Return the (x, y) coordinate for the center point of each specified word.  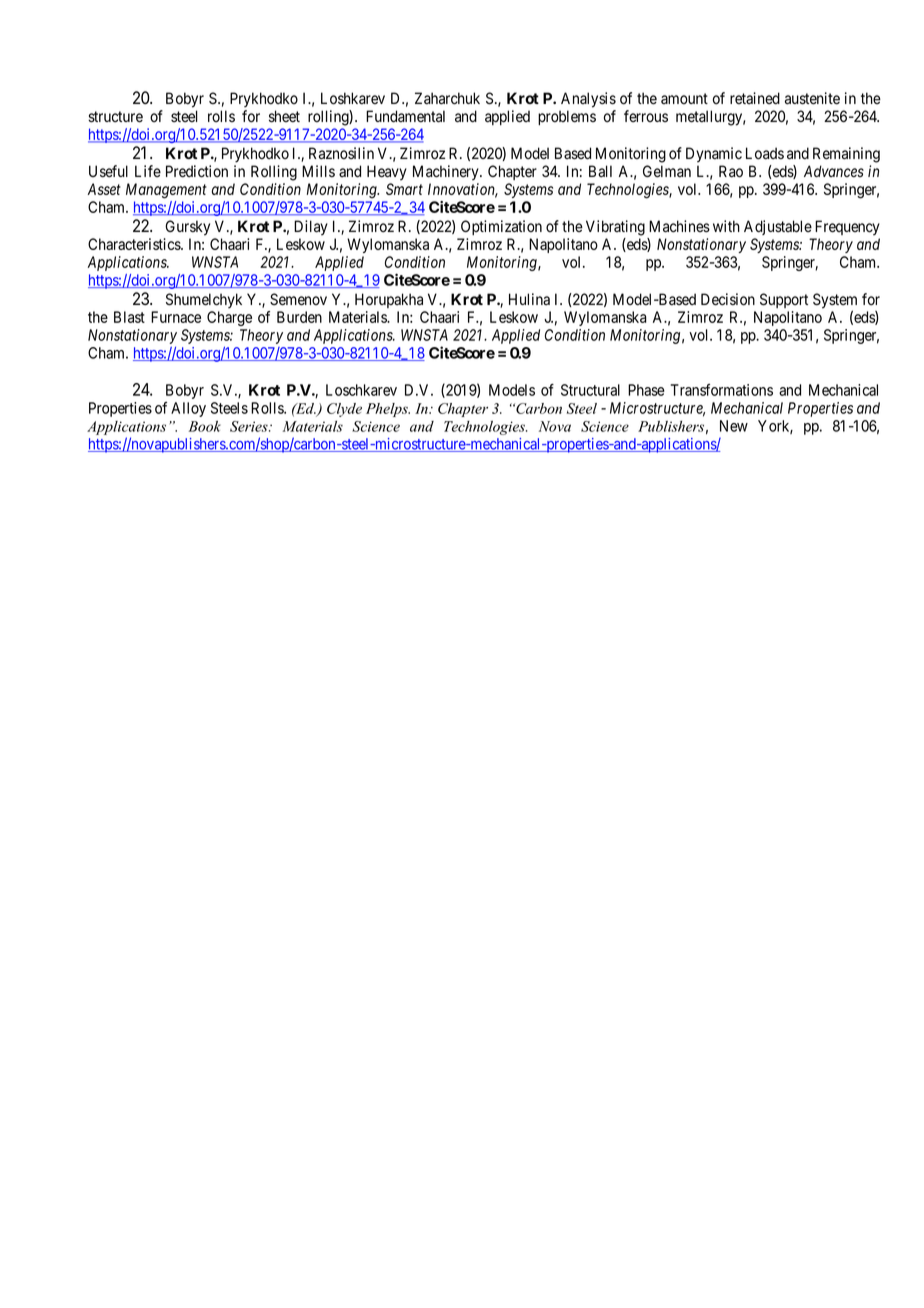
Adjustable (778, 227)
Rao (731, 171)
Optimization (501, 227)
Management (166, 191)
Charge (229, 318)
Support (784, 300)
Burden (299, 317)
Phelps (388, 410)
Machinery (447, 173)
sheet (284, 116)
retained (755, 98)
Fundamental (405, 116)
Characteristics (135, 244)
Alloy (188, 409)
